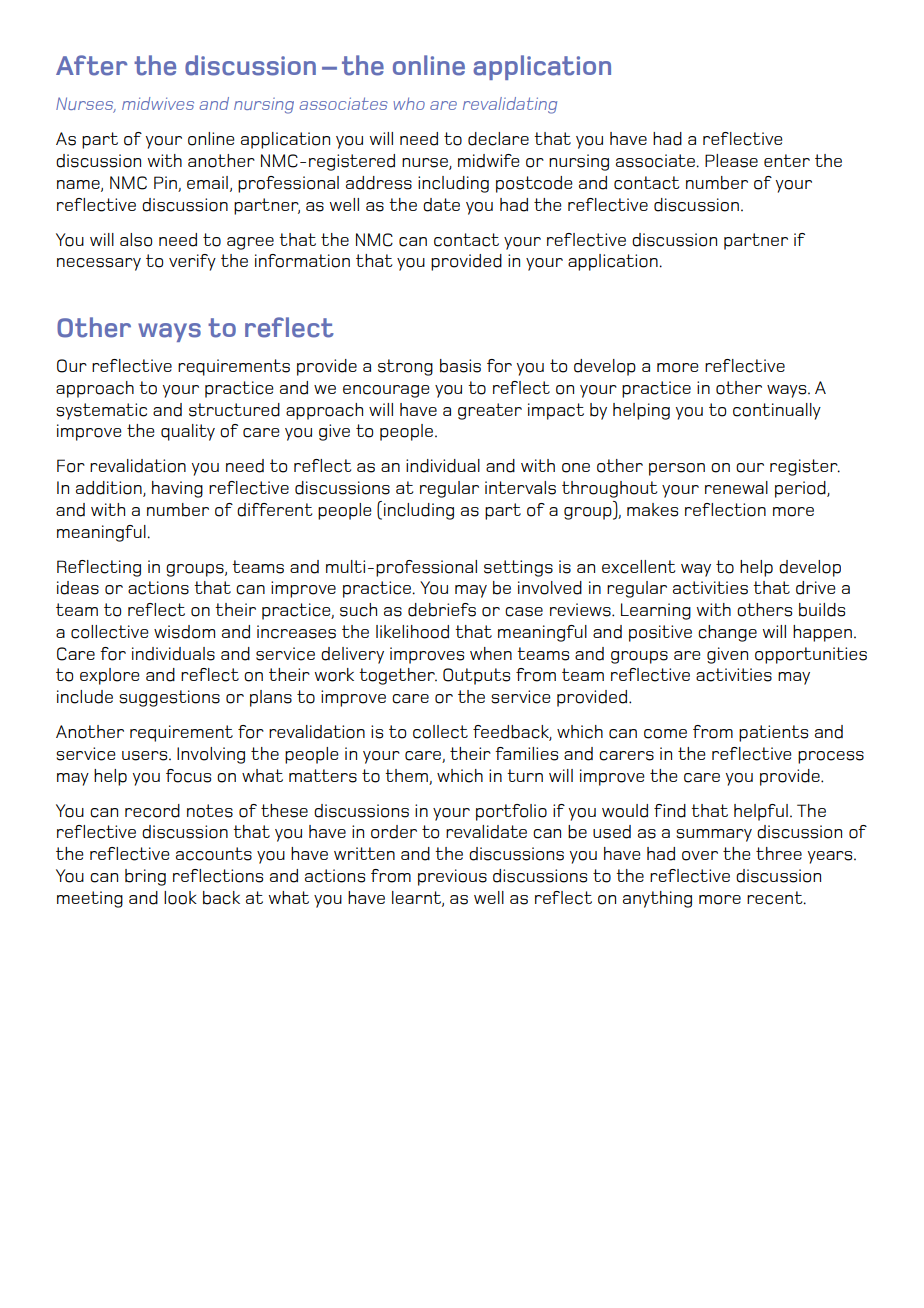 The image size is (924, 1308). I want to click on debriefs, so click(442, 610).
